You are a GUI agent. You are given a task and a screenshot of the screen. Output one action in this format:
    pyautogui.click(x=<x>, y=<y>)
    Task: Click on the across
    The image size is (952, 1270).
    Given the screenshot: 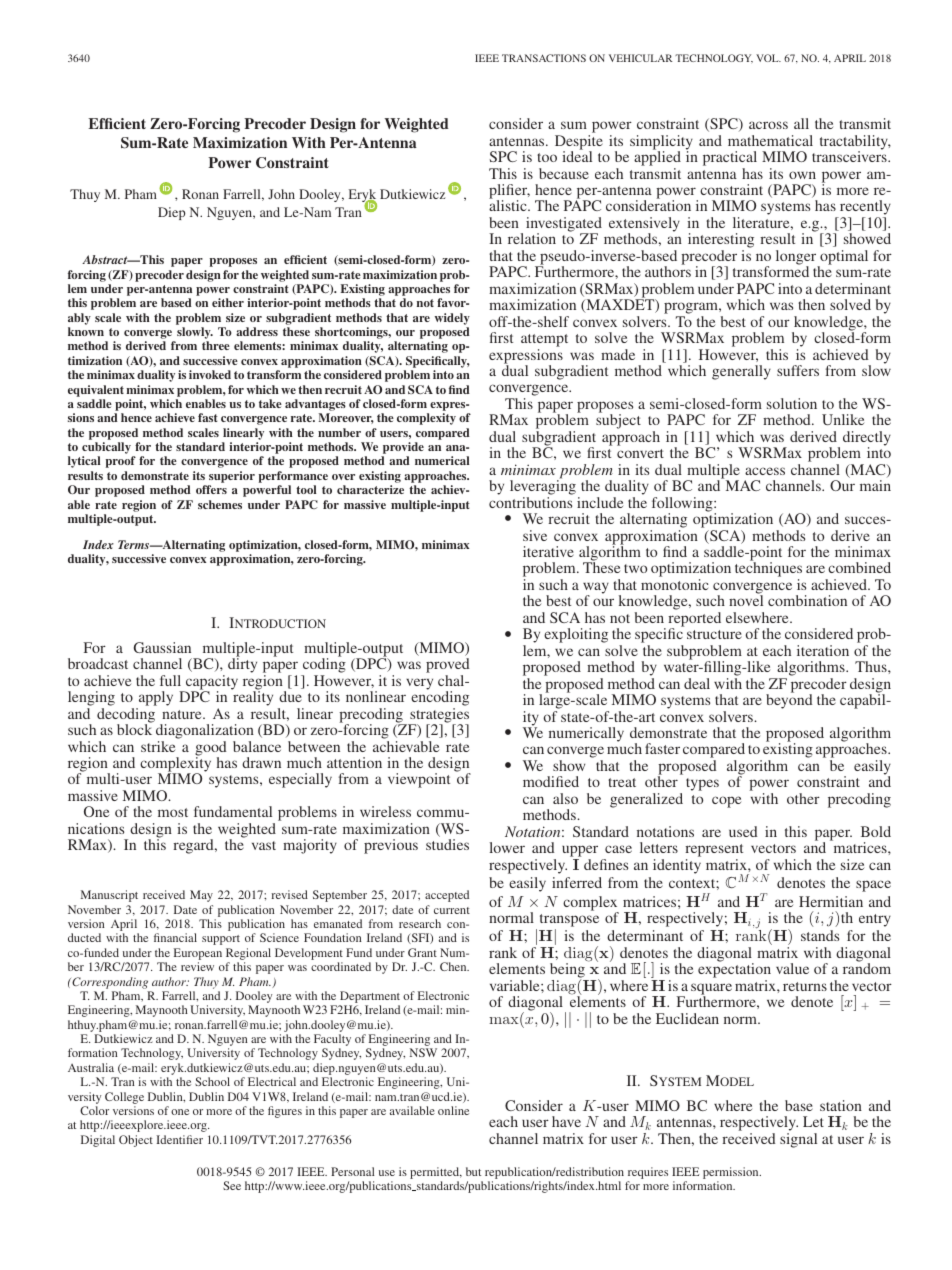 What is the action you would take?
    pyautogui.click(x=768, y=125)
